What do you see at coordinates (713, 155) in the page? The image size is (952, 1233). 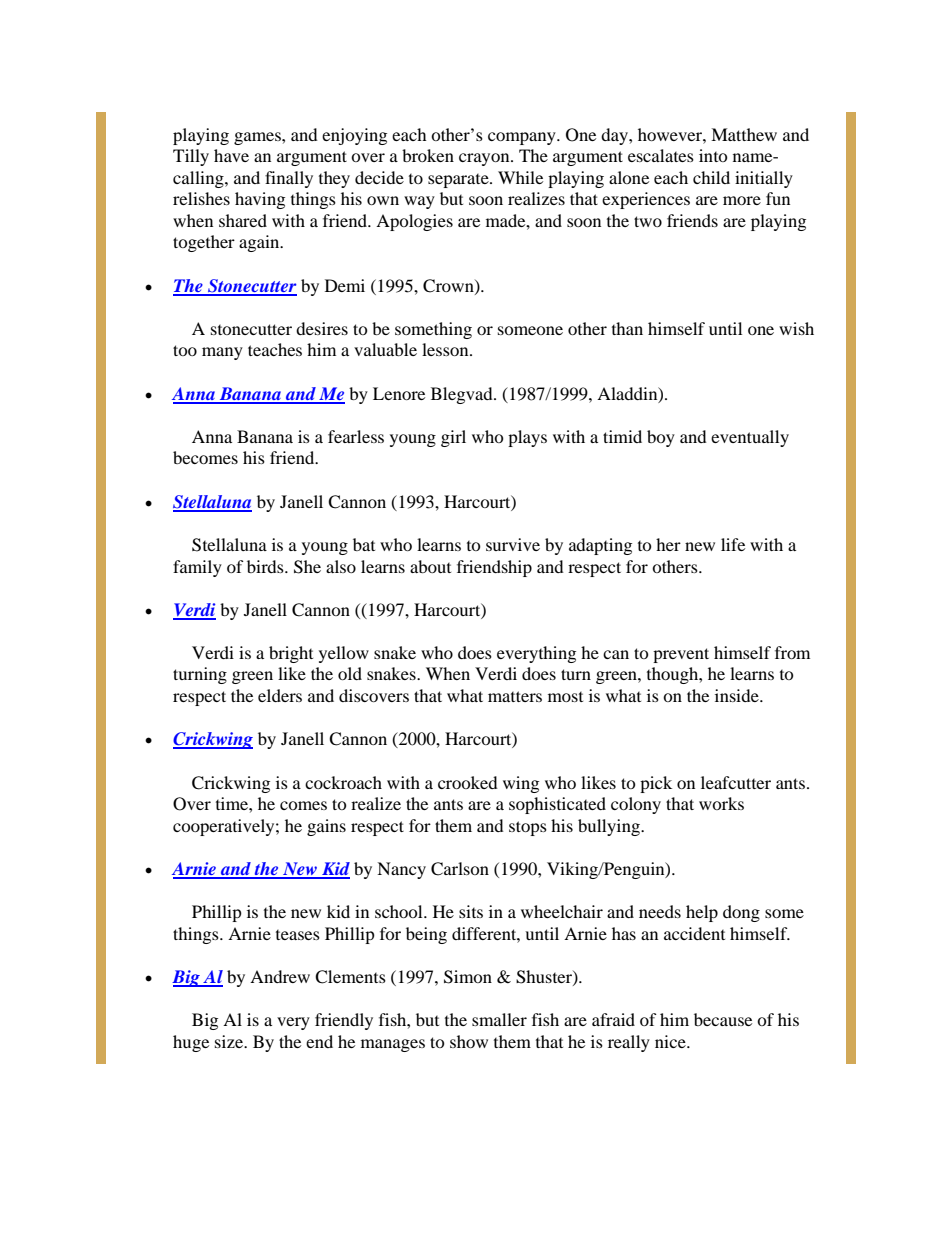 I see `into` at bounding box center [713, 155].
